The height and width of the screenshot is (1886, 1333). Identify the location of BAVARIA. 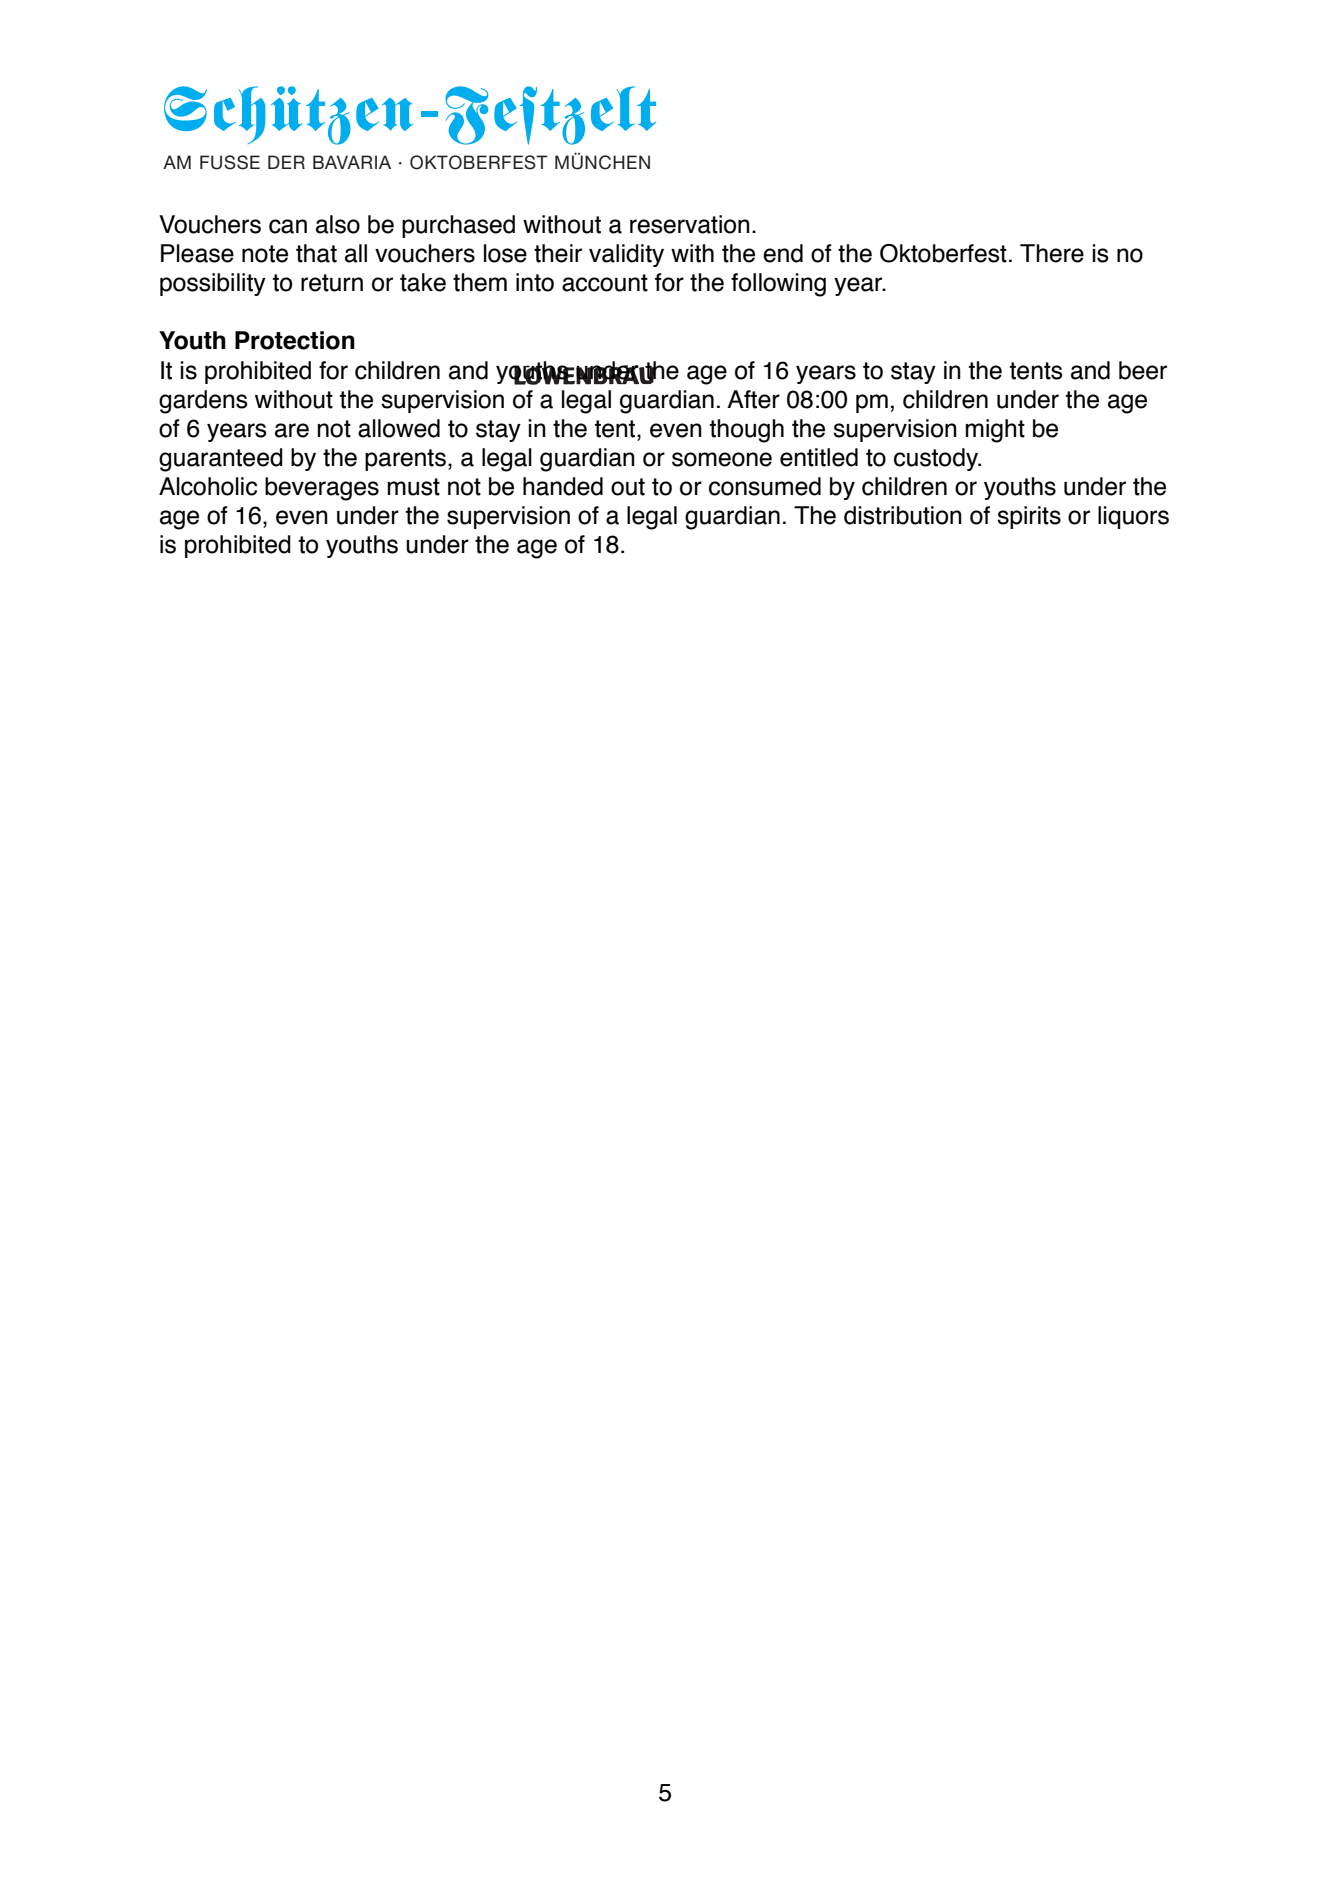
(352, 162).
